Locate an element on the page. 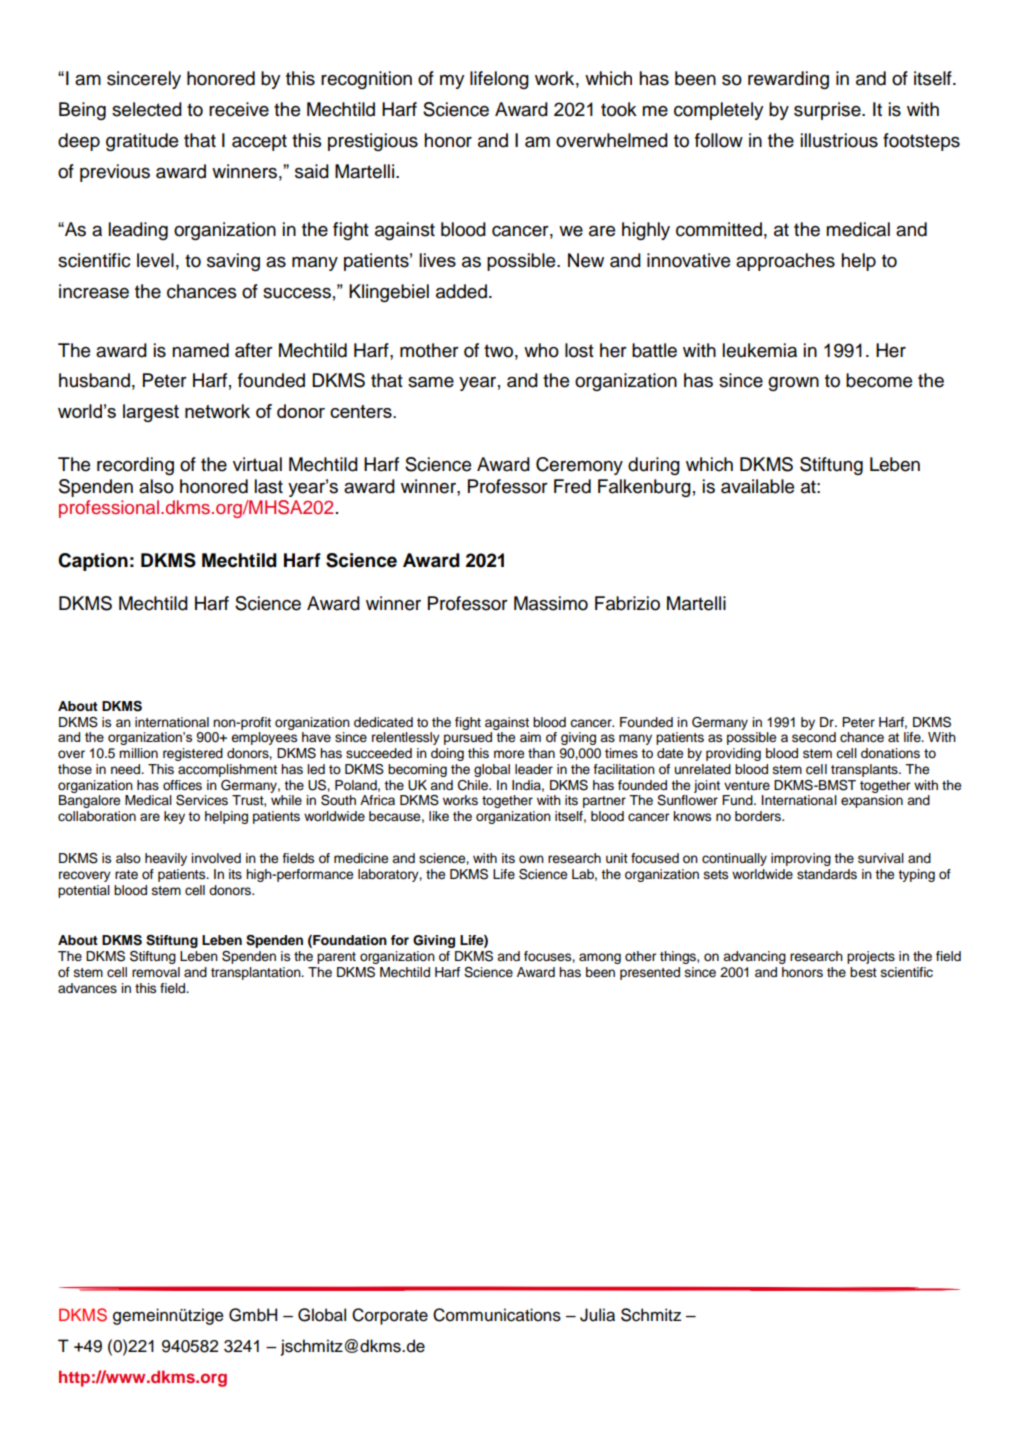  Communications is located at coordinates (497, 1315).
